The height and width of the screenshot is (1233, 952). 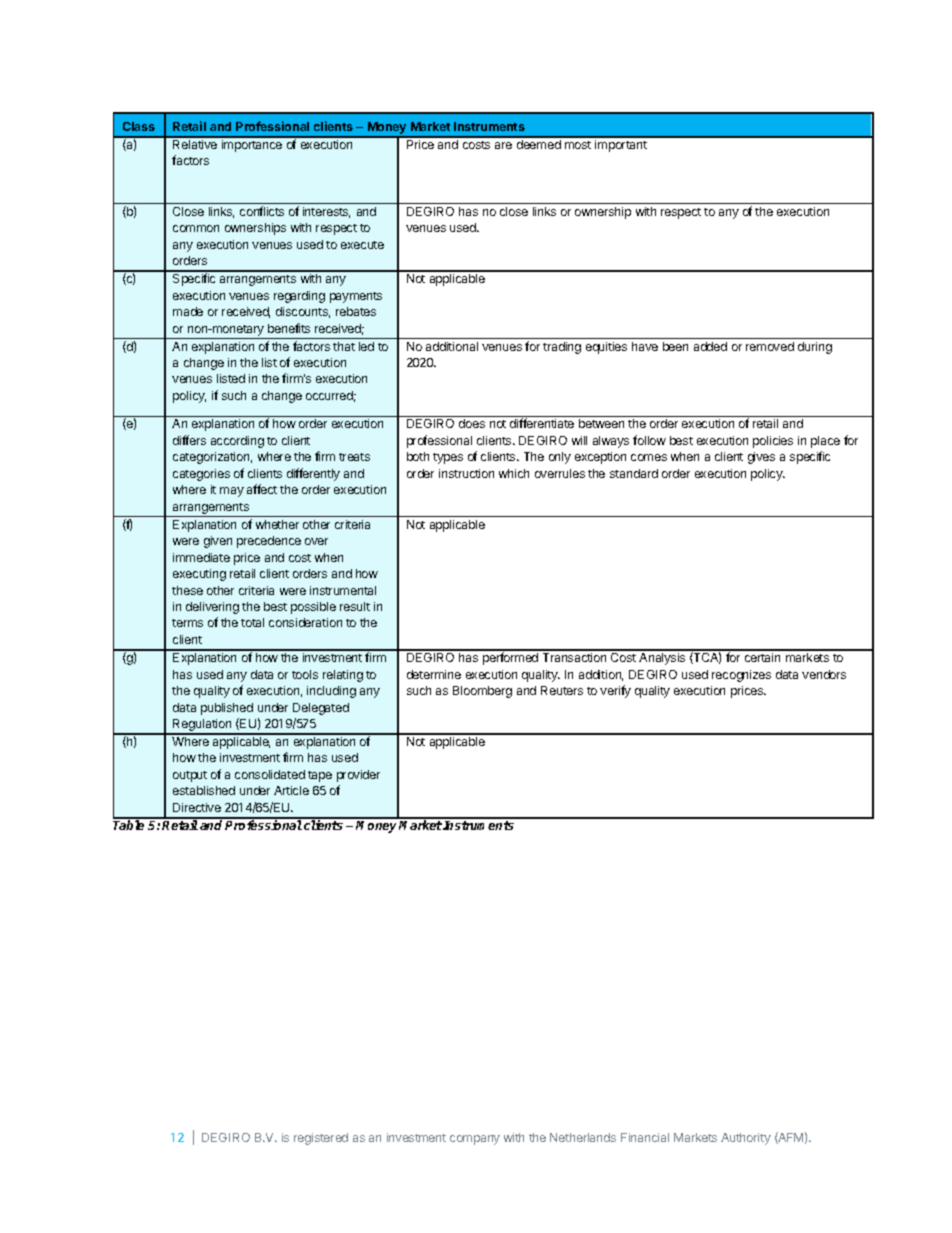 What do you see at coordinates (321, 1139) in the screenshot?
I see `registered` at bounding box center [321, 1139].
